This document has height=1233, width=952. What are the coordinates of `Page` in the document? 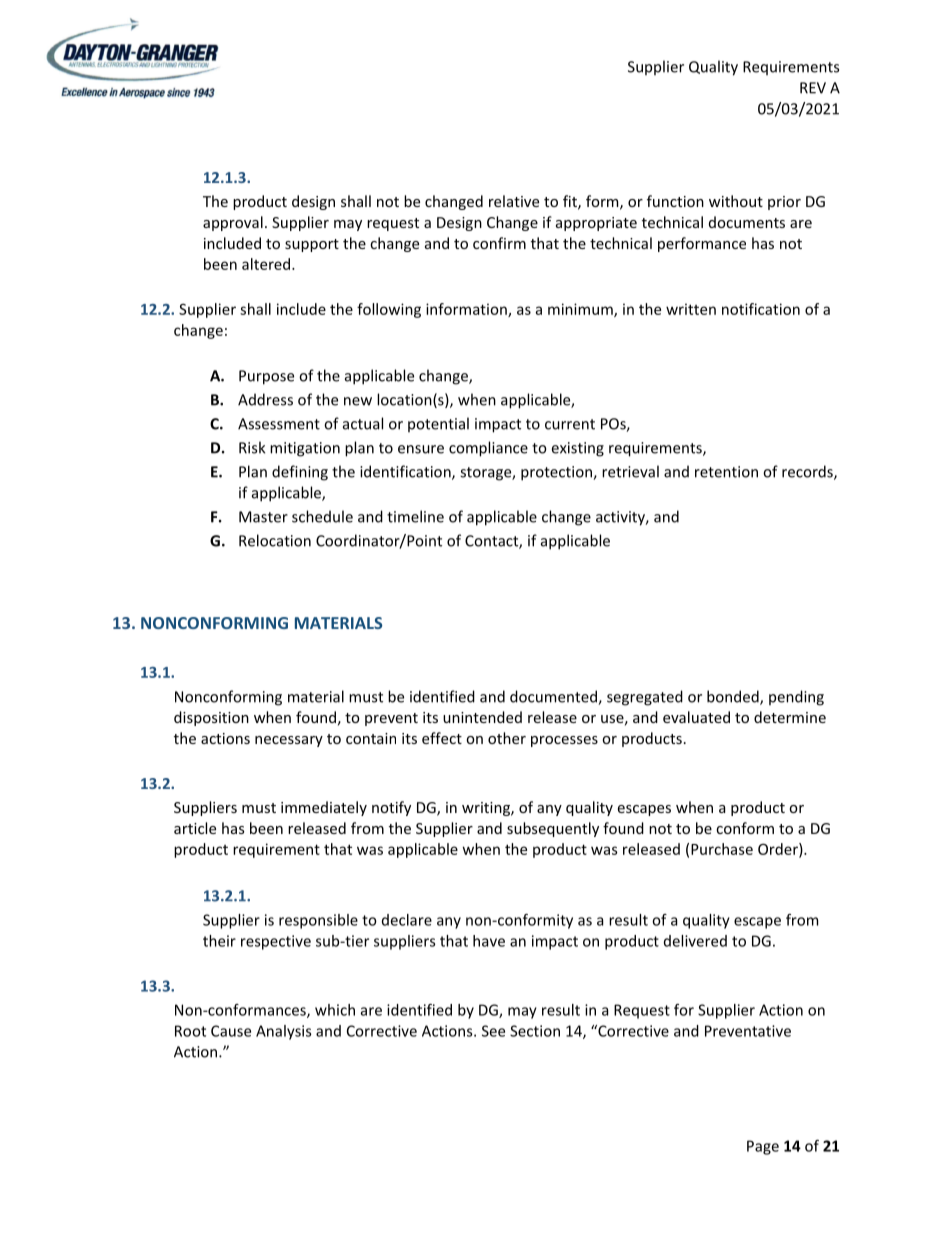 It's located at (763, 1147).
